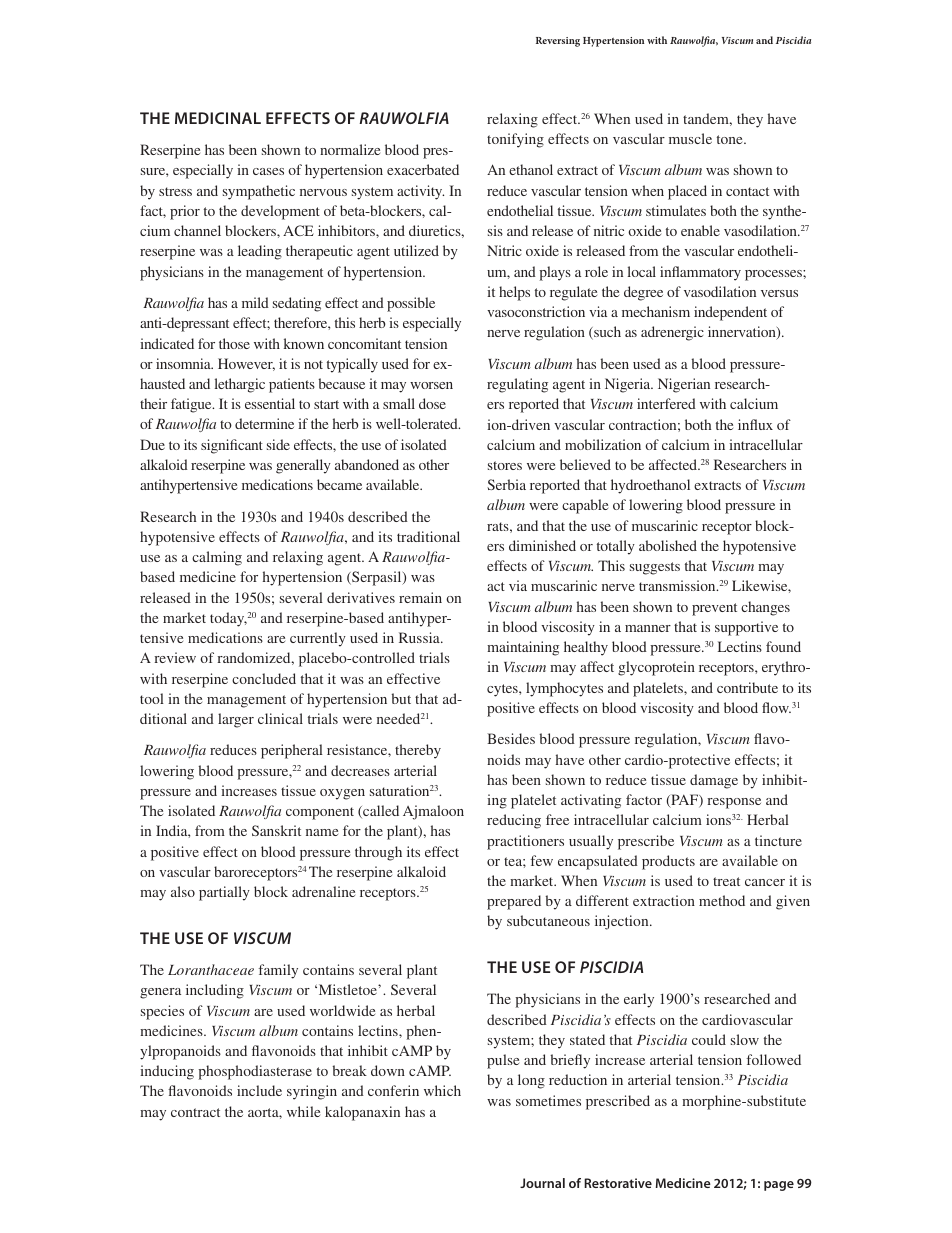 The image size is (952, 1233). Describe the element at coordinates (224, 893) in the screenshot. I see `partially` at that location.
